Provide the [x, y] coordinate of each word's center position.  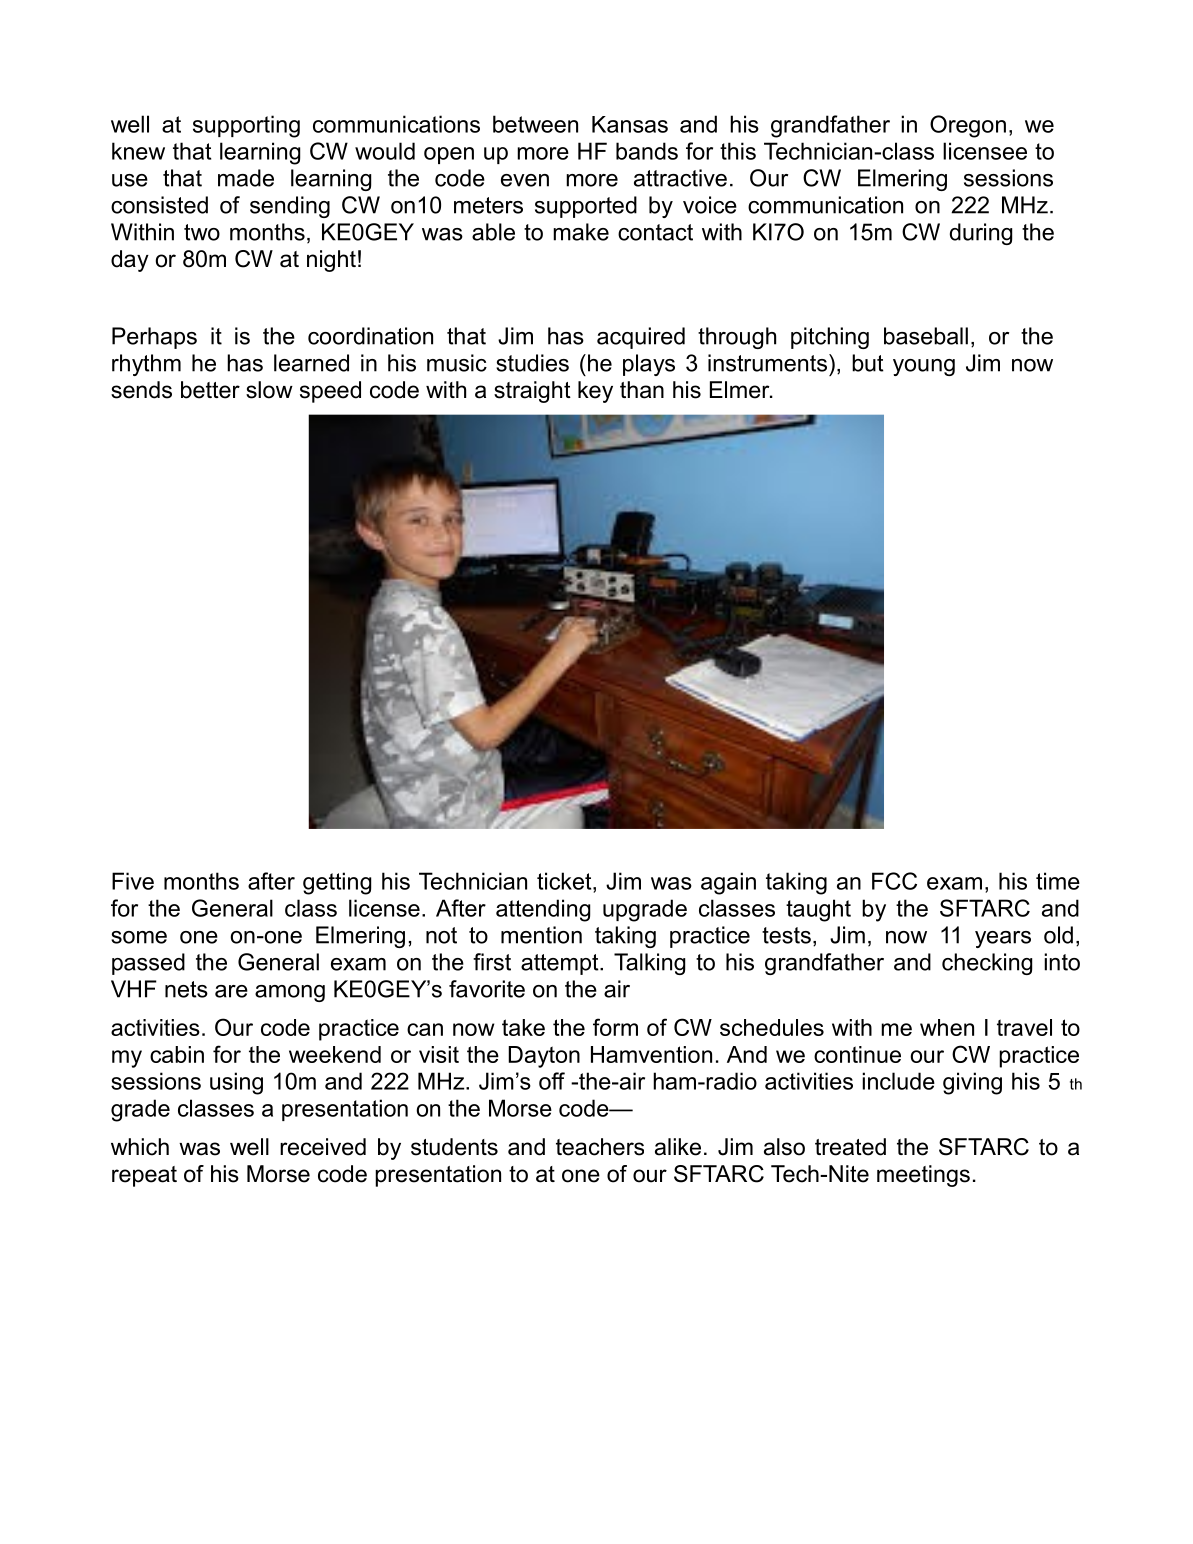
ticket [565, 881]
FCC [894, 881]
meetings [923, 1176]
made [246, 178]
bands [647, 151]
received [323, 1147]
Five [133, 881]
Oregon [968, 126]
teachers [600, 1147]
